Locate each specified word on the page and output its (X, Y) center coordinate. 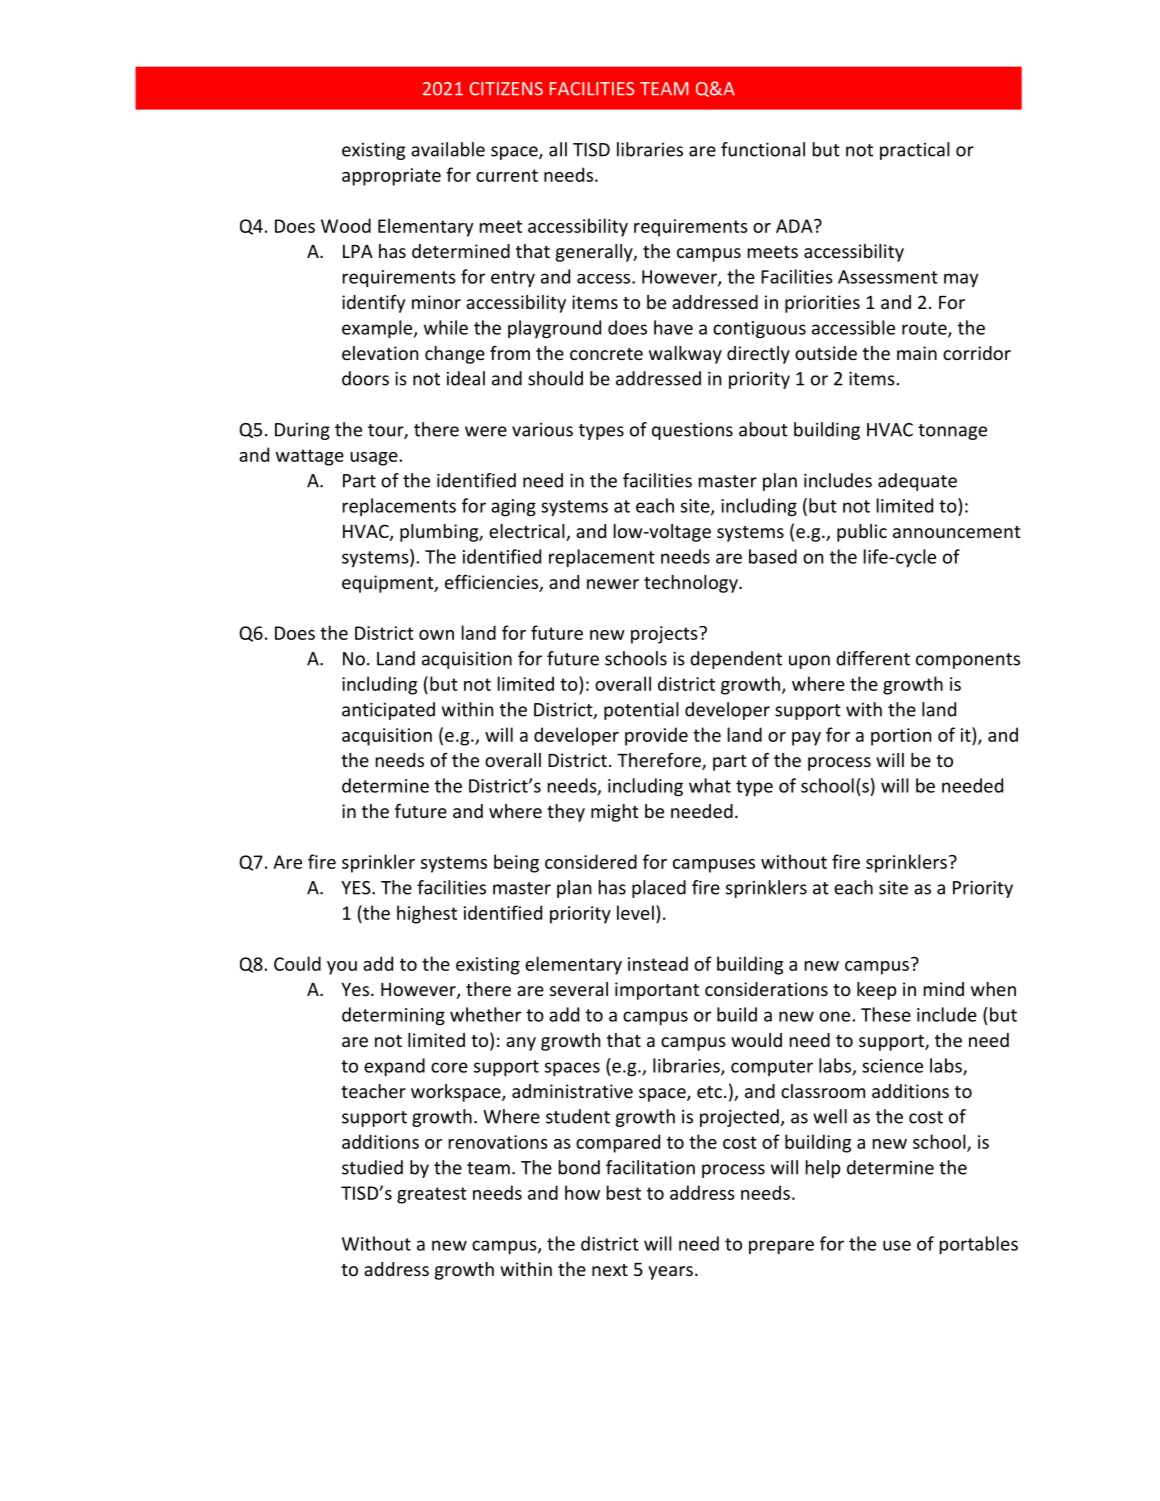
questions (692, 431)
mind (944, 989)
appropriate (391, 177)
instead (658, 963)
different (873, 658)
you (342, 968)
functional (763, 149)
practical (915, 151)
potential (641, 711)
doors (365, 378)
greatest (432, 1195)
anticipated (388, 711)
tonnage (952, 432)
